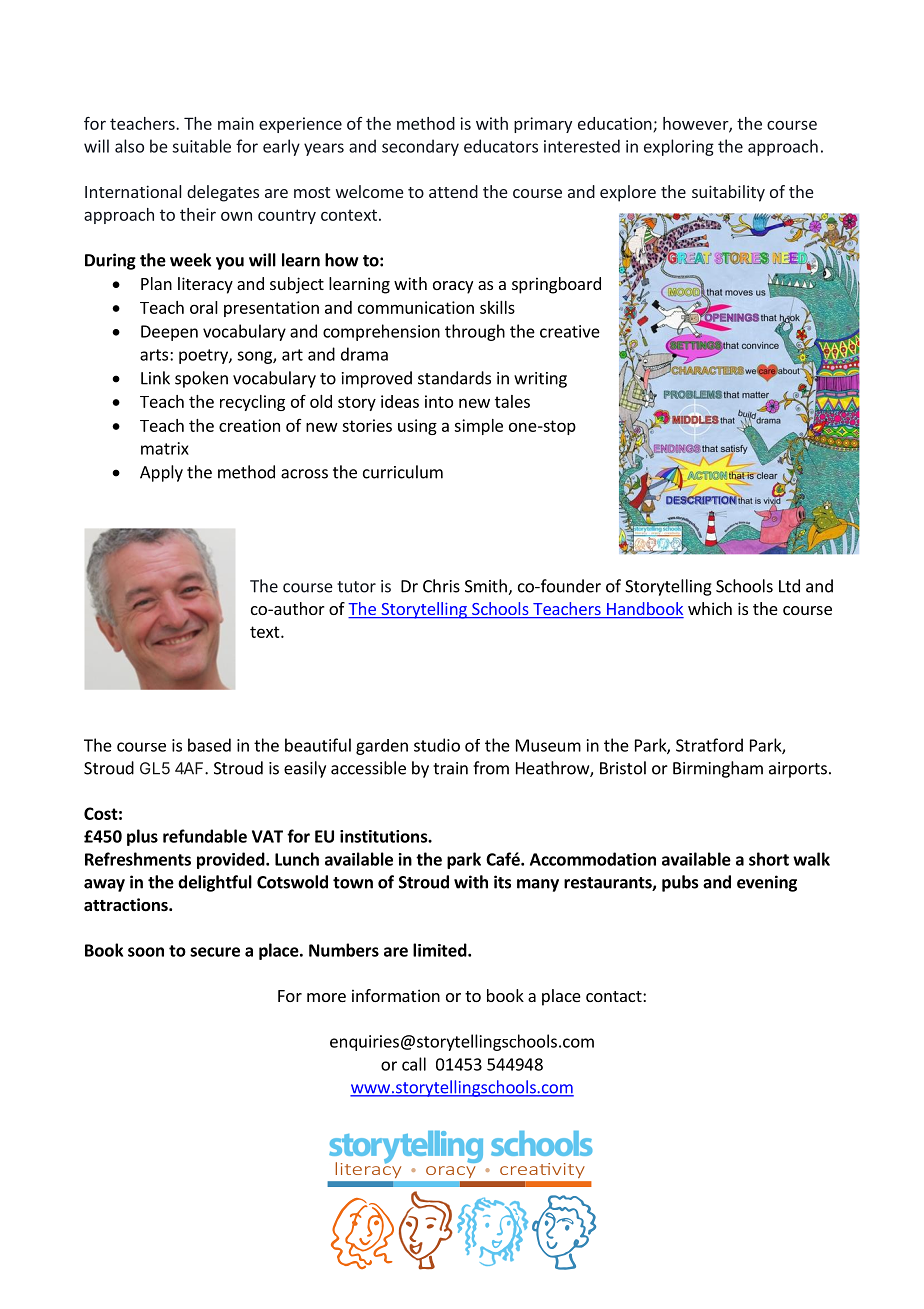  Describe the element at coordinates (215, 952) in the page. I see `secure` at that location.
